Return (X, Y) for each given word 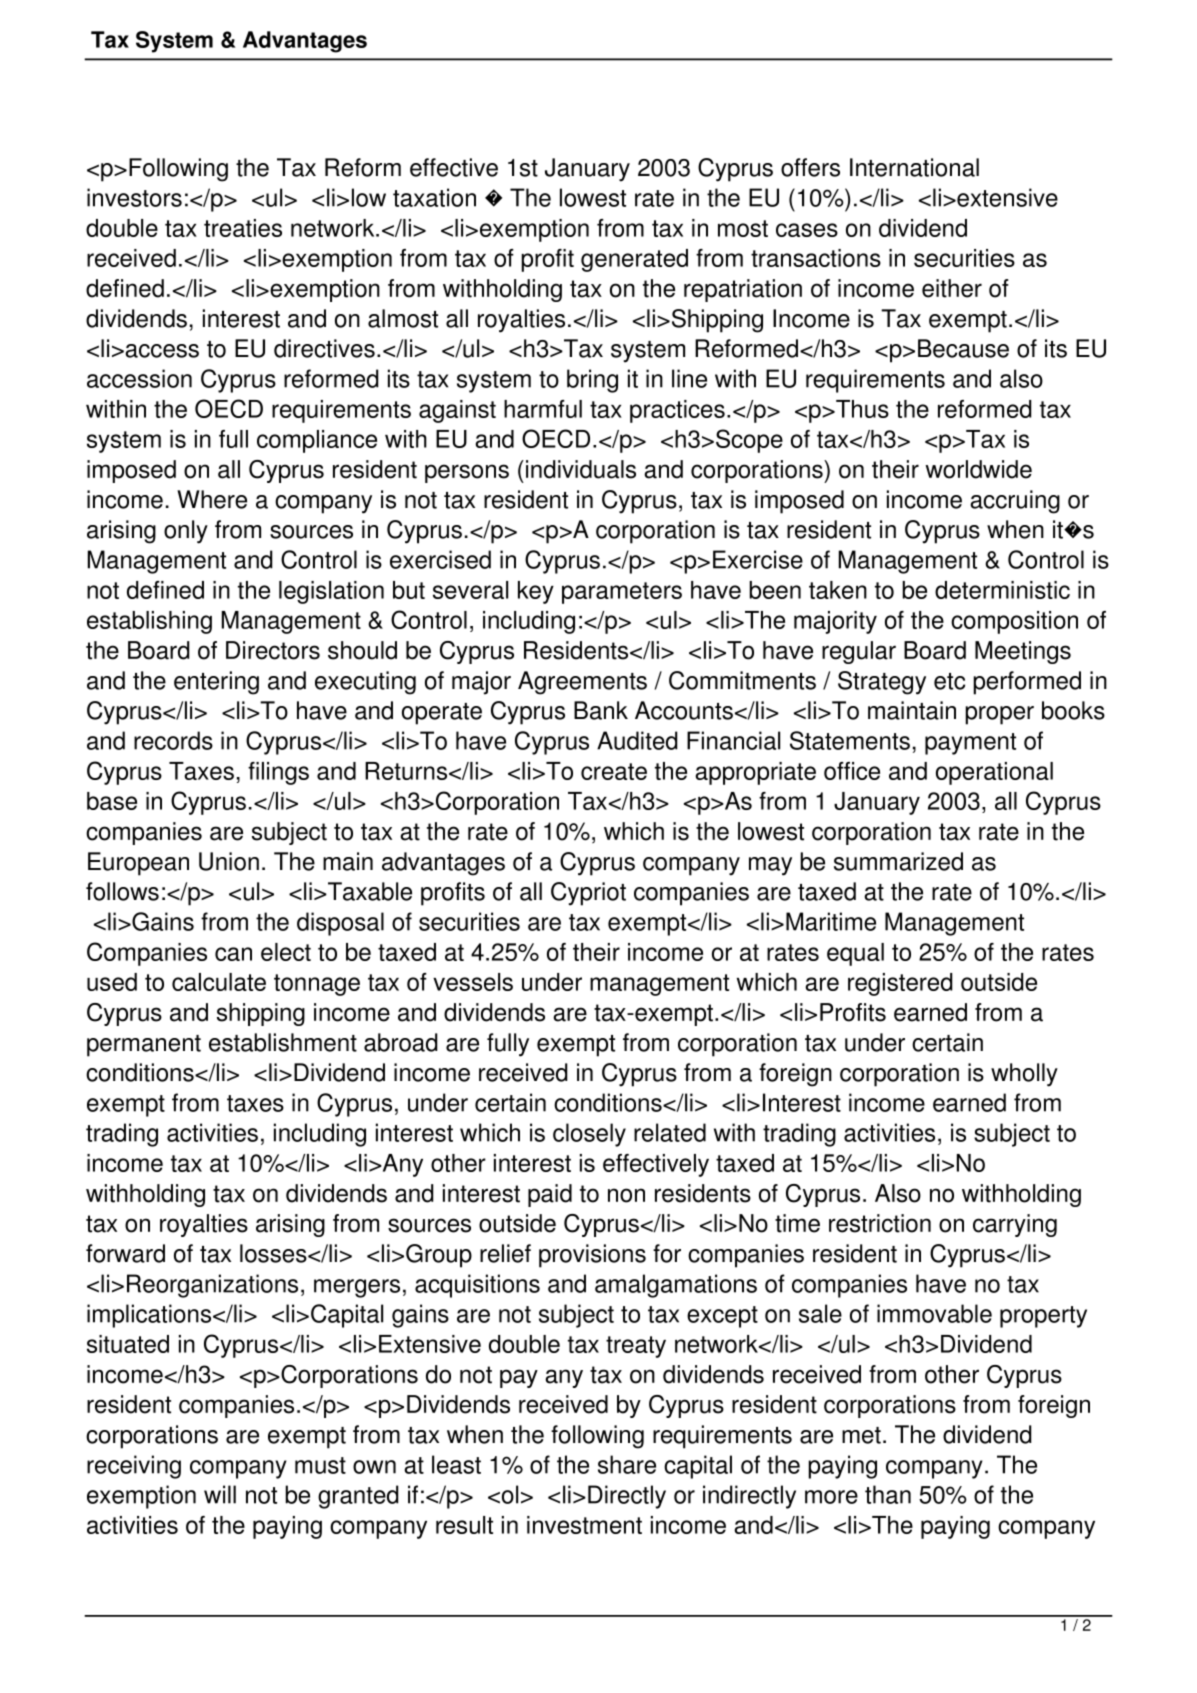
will (220, 1494)
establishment (283, 1042)
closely (589, 1135)
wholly (1024, 1075)
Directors (273, 650)
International (914, 167)
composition (1014, 622)
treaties (243, 228)
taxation (434, 197)
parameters (622, 593)
